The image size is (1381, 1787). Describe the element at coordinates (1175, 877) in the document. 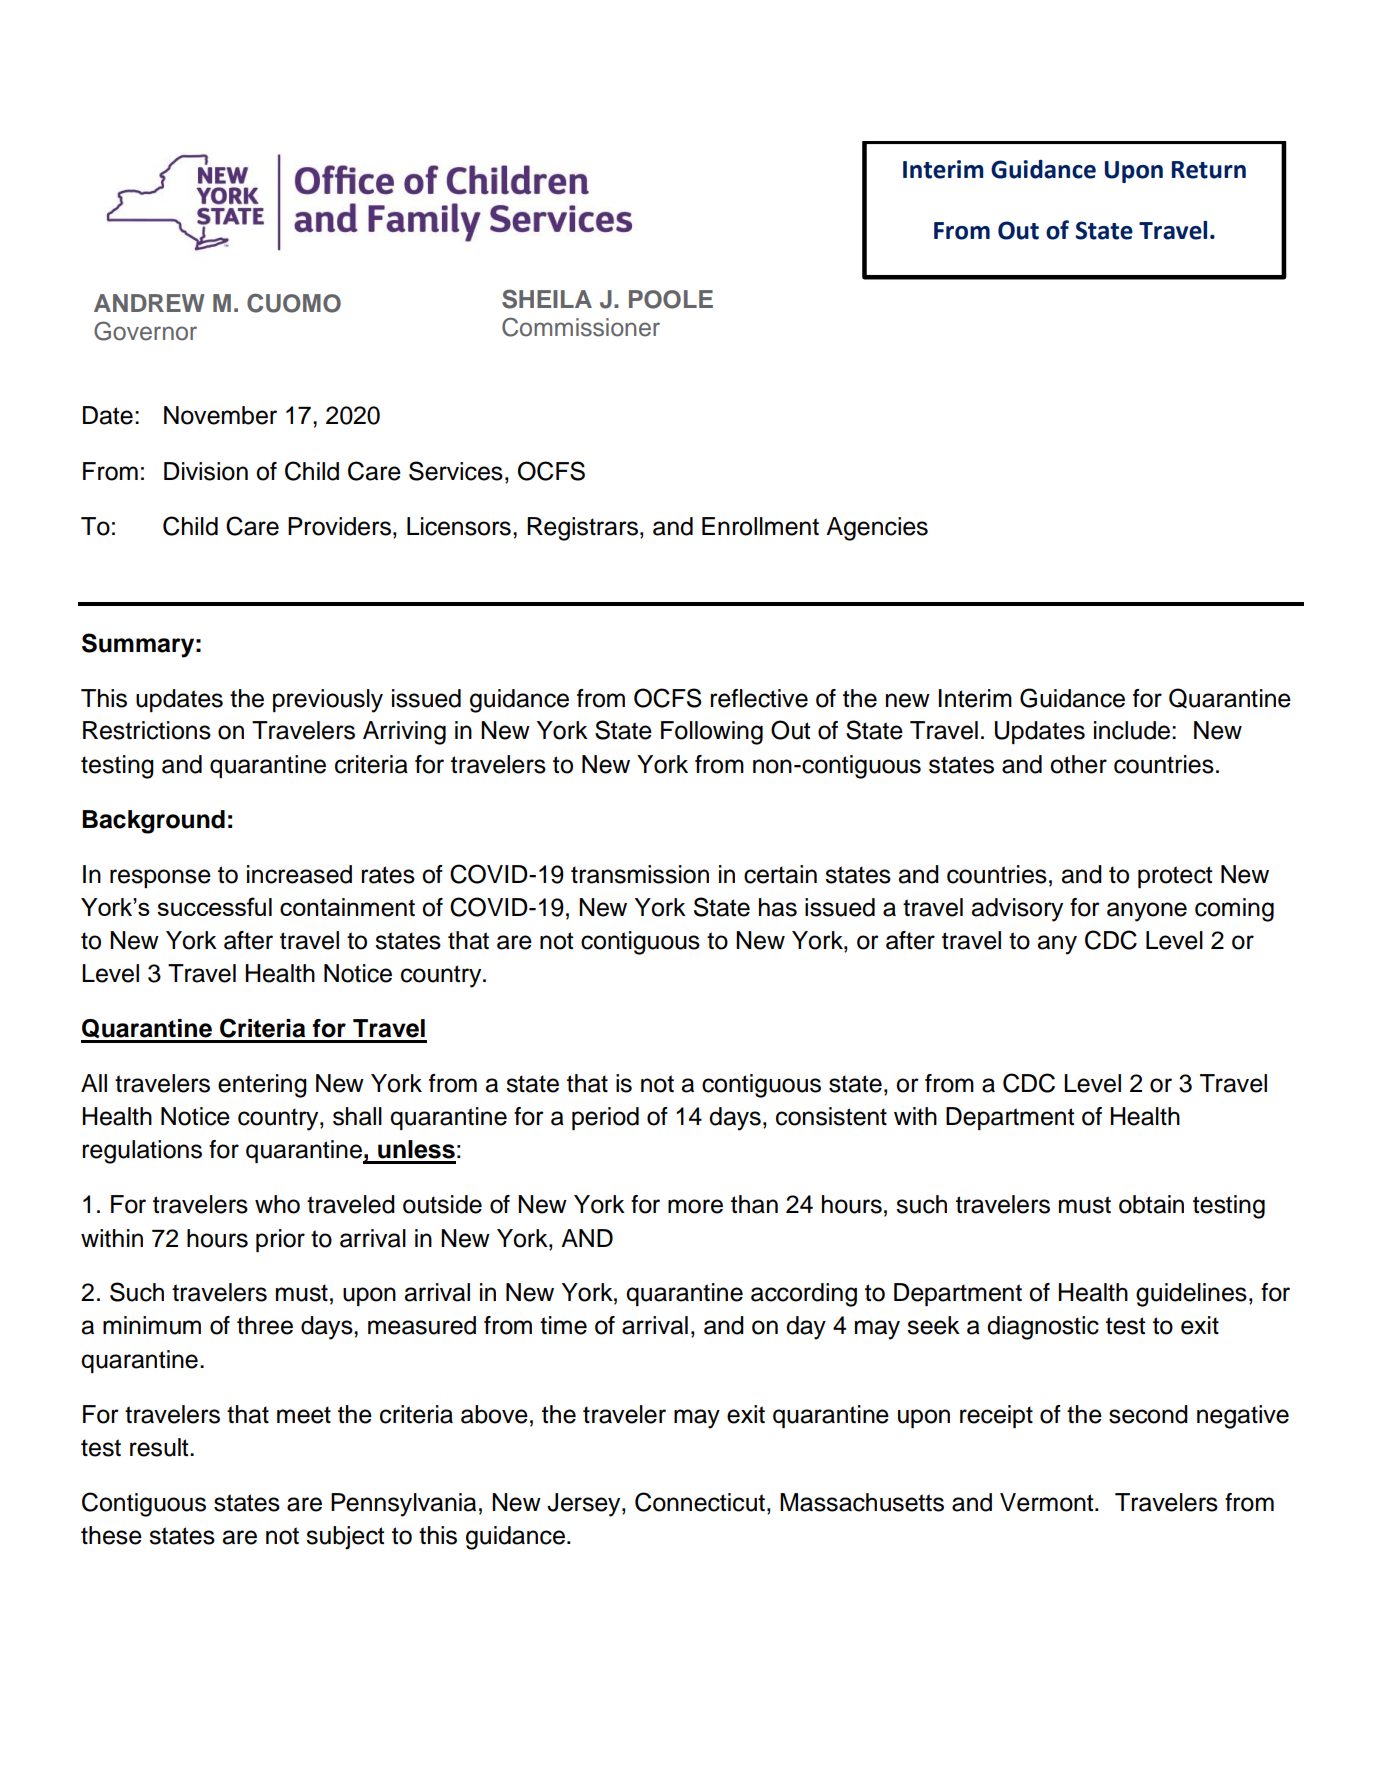

I see `protect` at that location.
